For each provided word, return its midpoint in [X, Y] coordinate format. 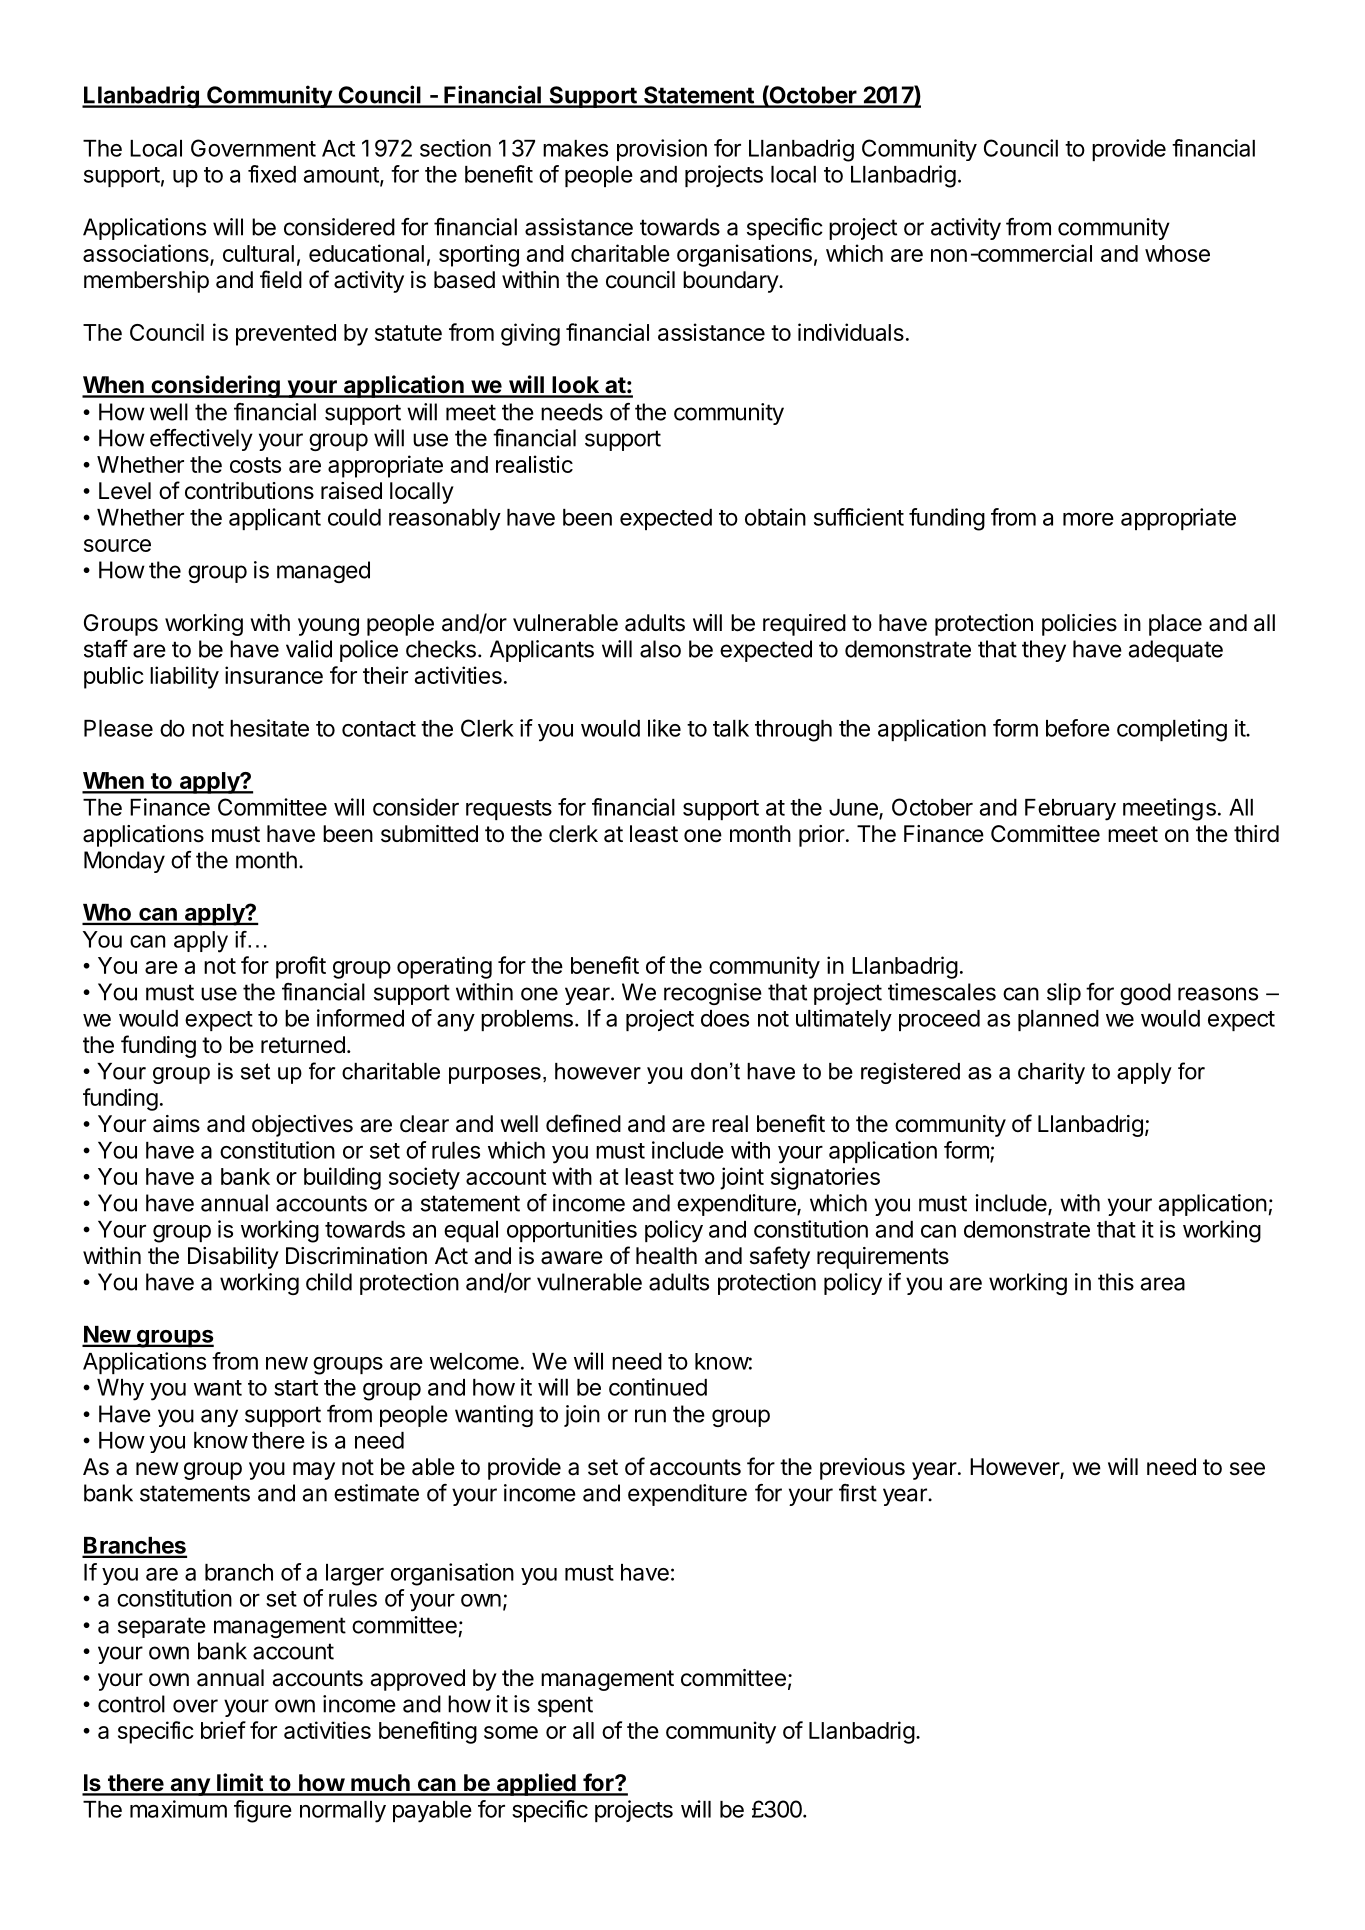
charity [1051, 1073]
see [1247, 1469]
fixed [272, 174]
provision [662, 150]
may [314, 1471]
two [697, 1177]
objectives [302, 1126]
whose [1177, 253]
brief [223, 1730]
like [664, 728]
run [650, 1416]
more [1088, 519]
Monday [124, 862]
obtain [775, 517]
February [1070, 810]
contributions [249, 491]
